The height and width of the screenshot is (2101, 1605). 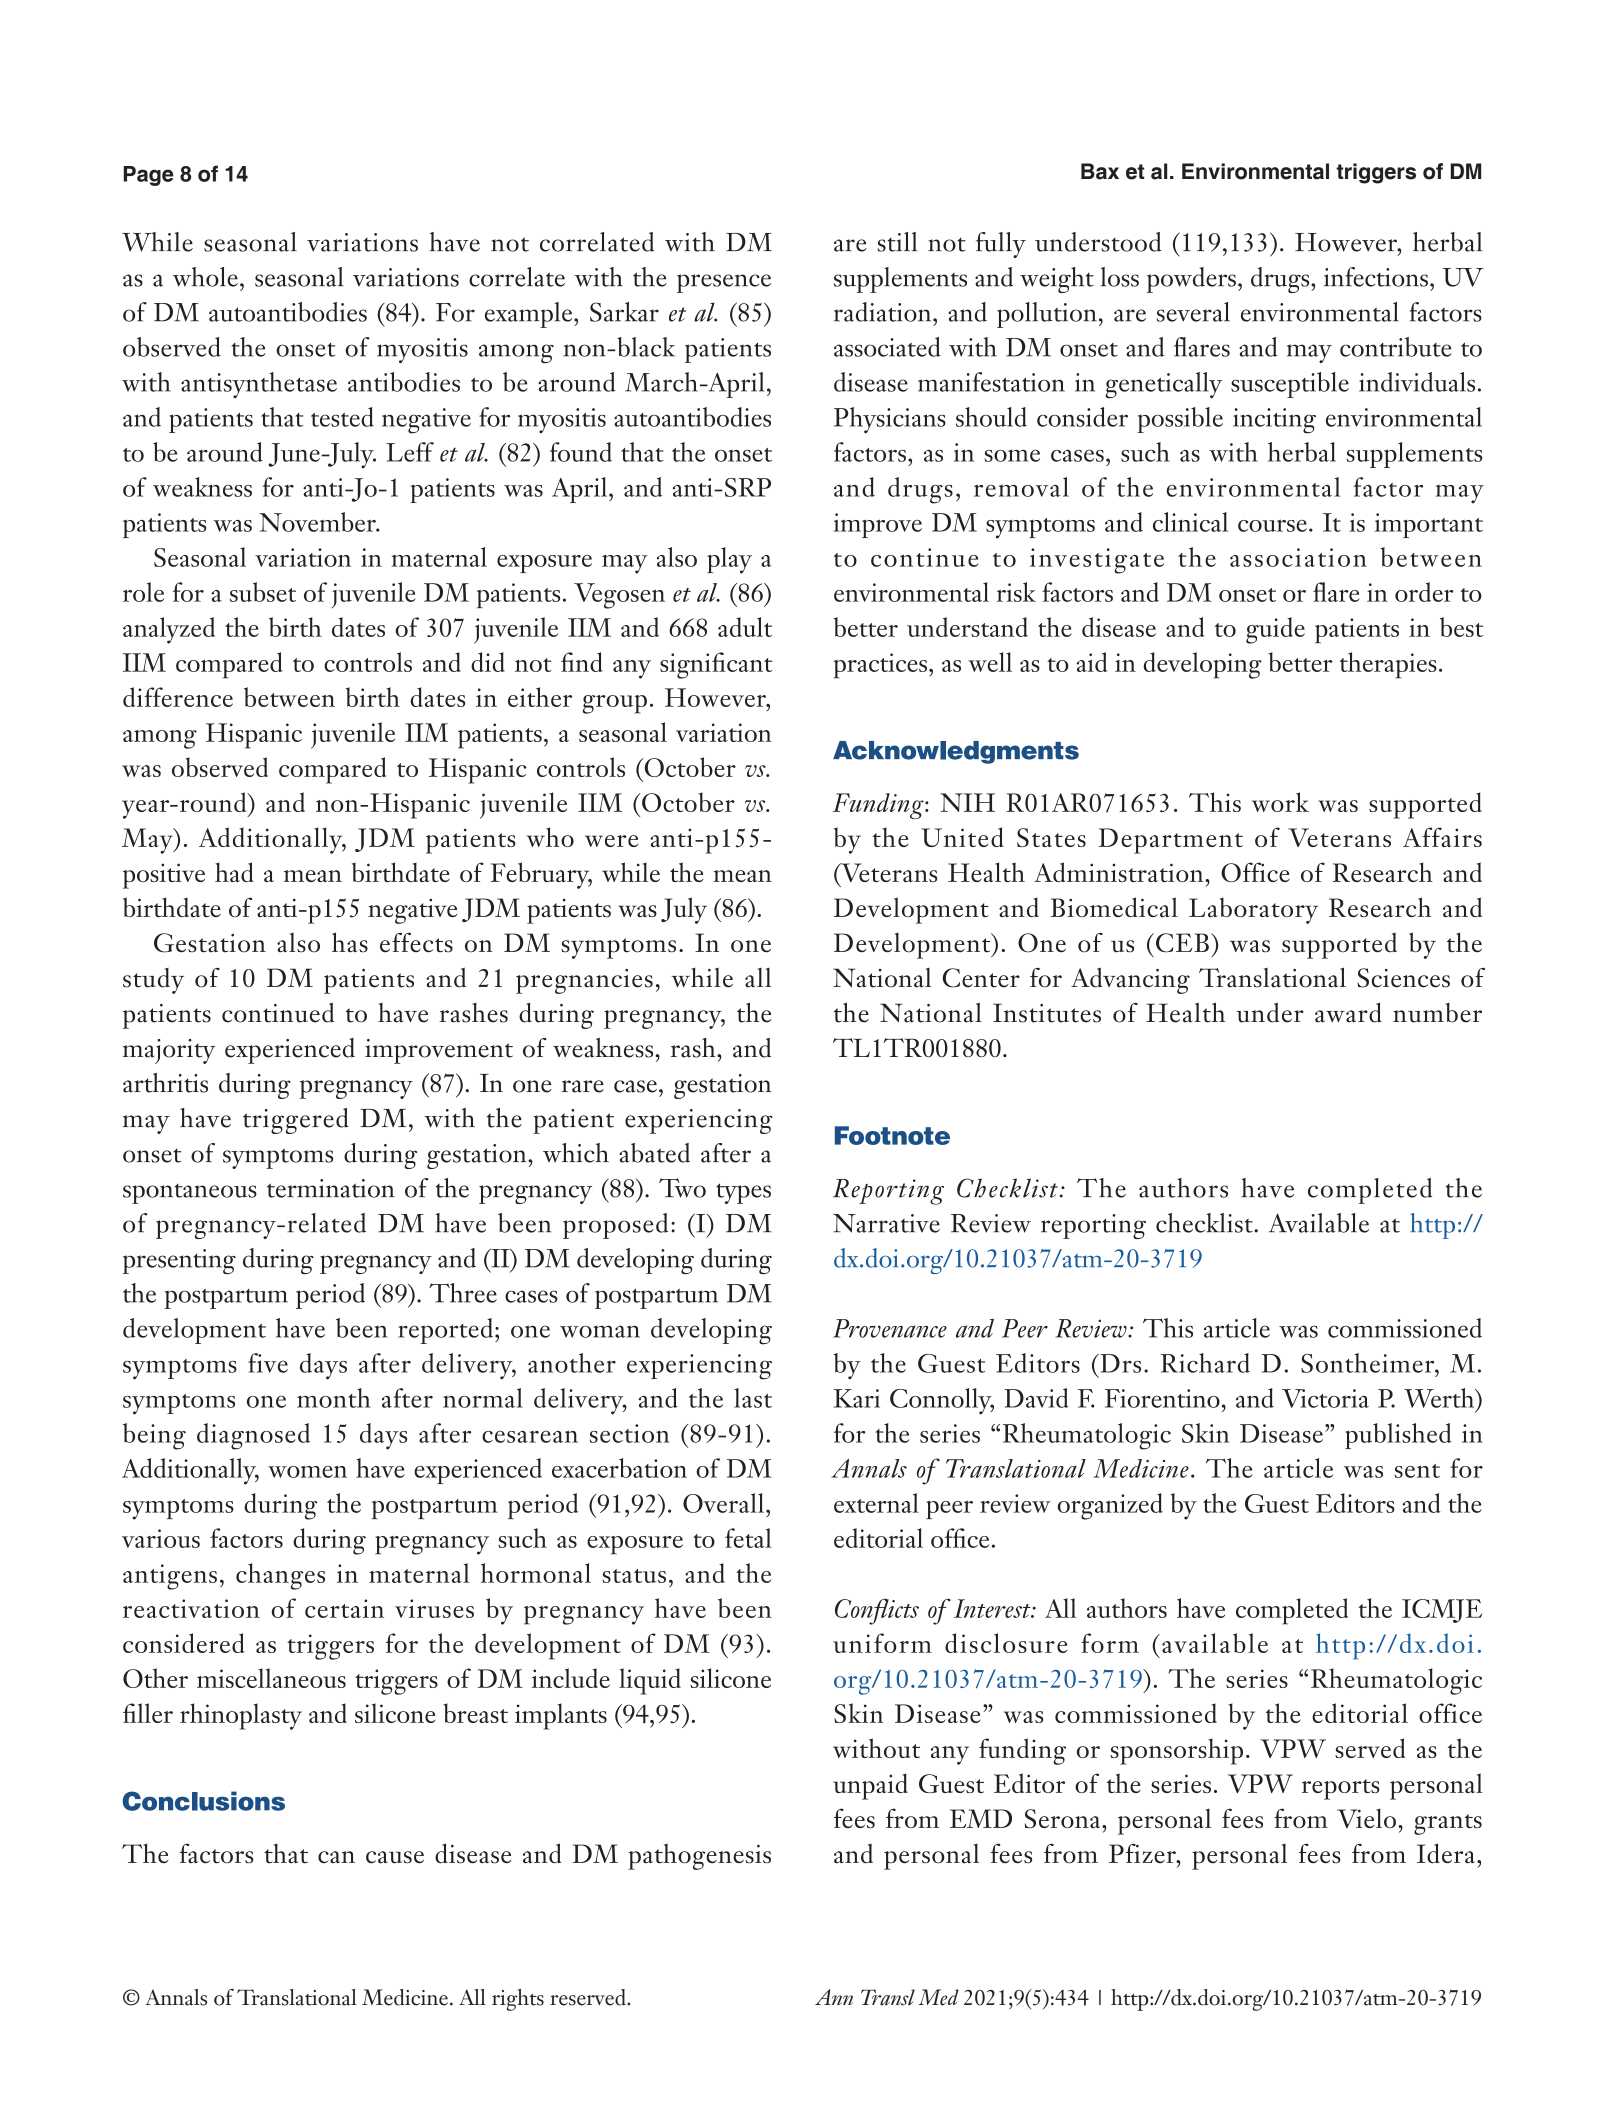 I want to click on infections, so click(x=1376, y=277).
